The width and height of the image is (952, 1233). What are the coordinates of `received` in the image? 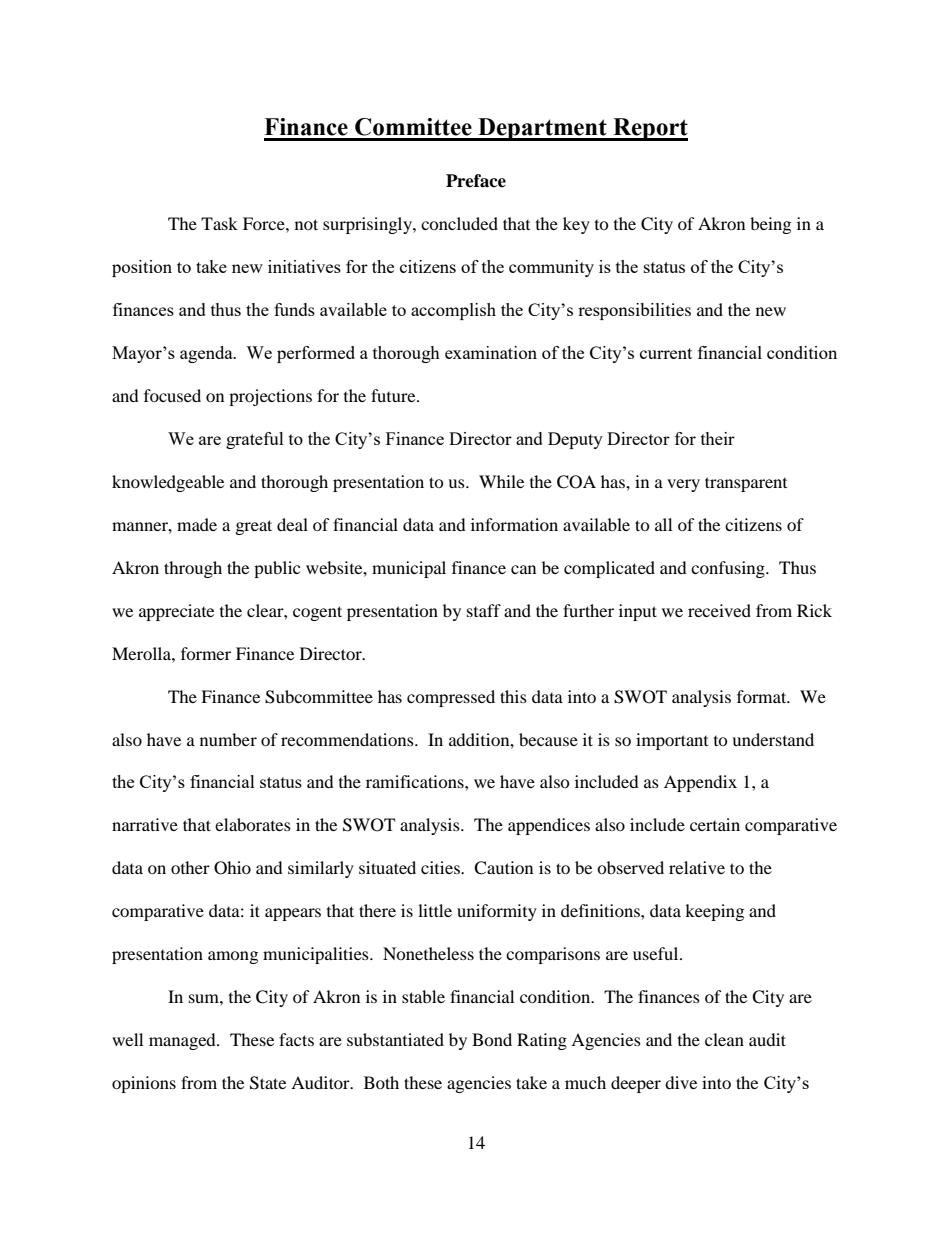 It's located at (719, 610).
